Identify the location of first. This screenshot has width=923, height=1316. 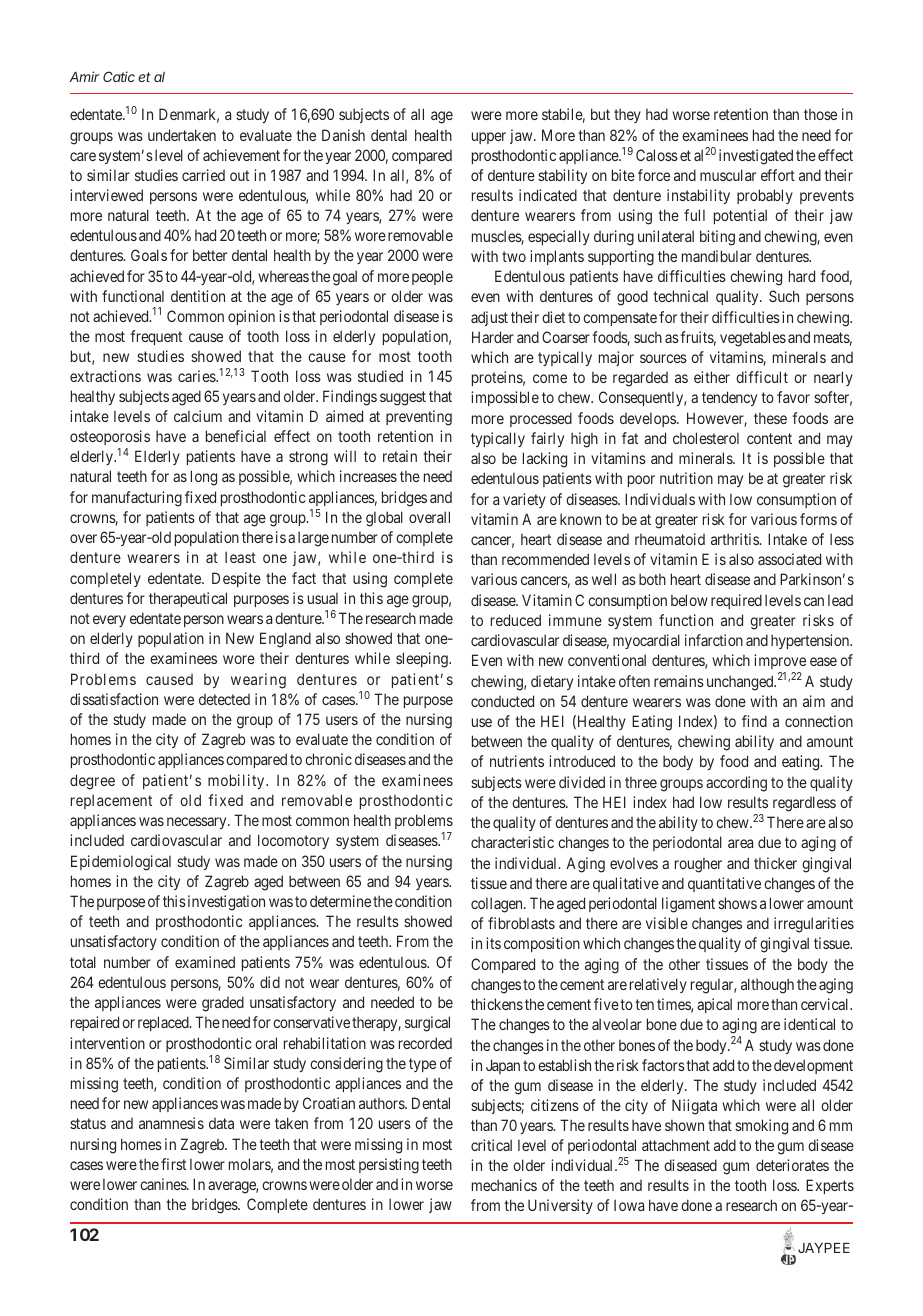
(173, 1164).
